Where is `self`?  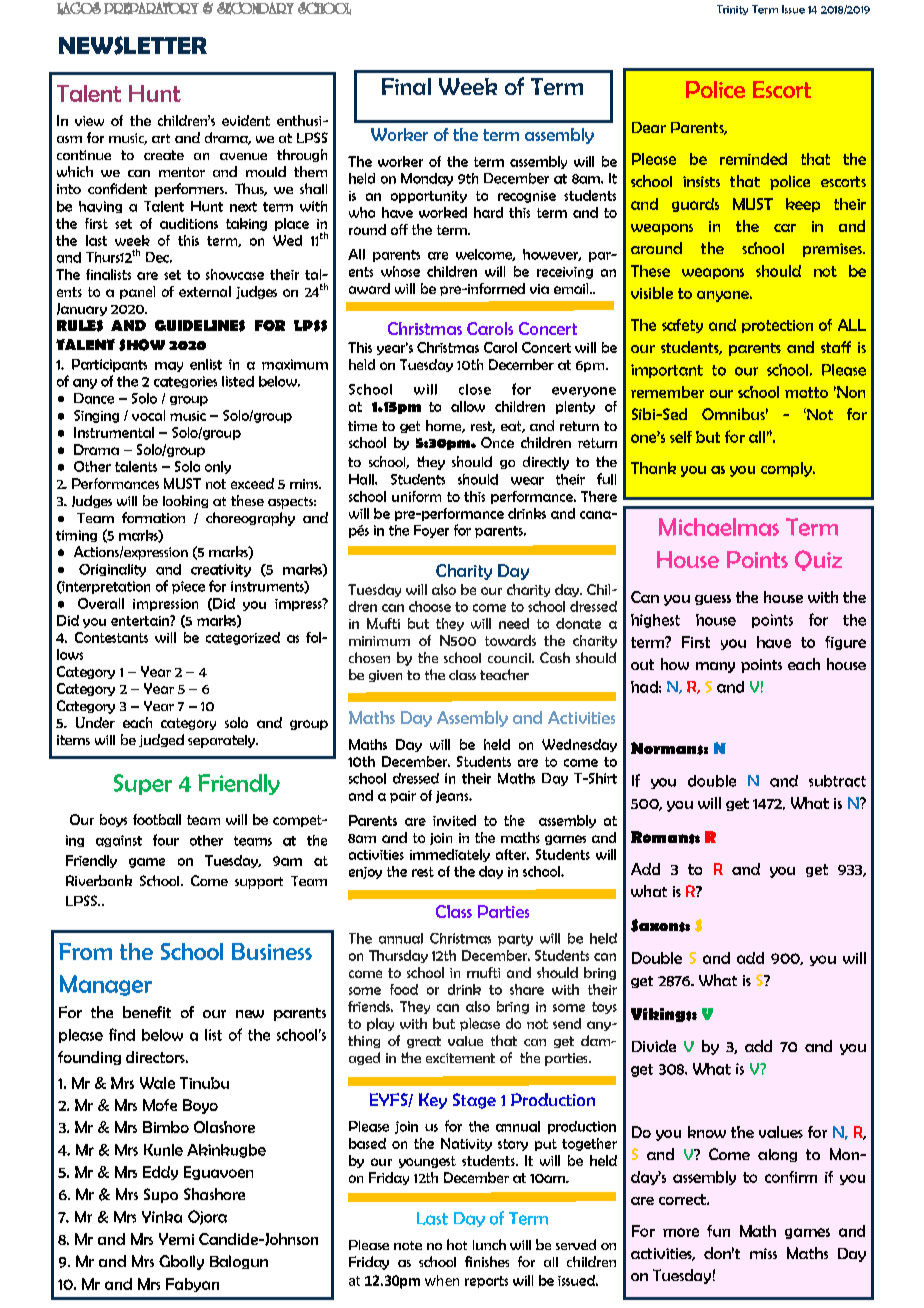 self is located at coordinates (681, 437).
